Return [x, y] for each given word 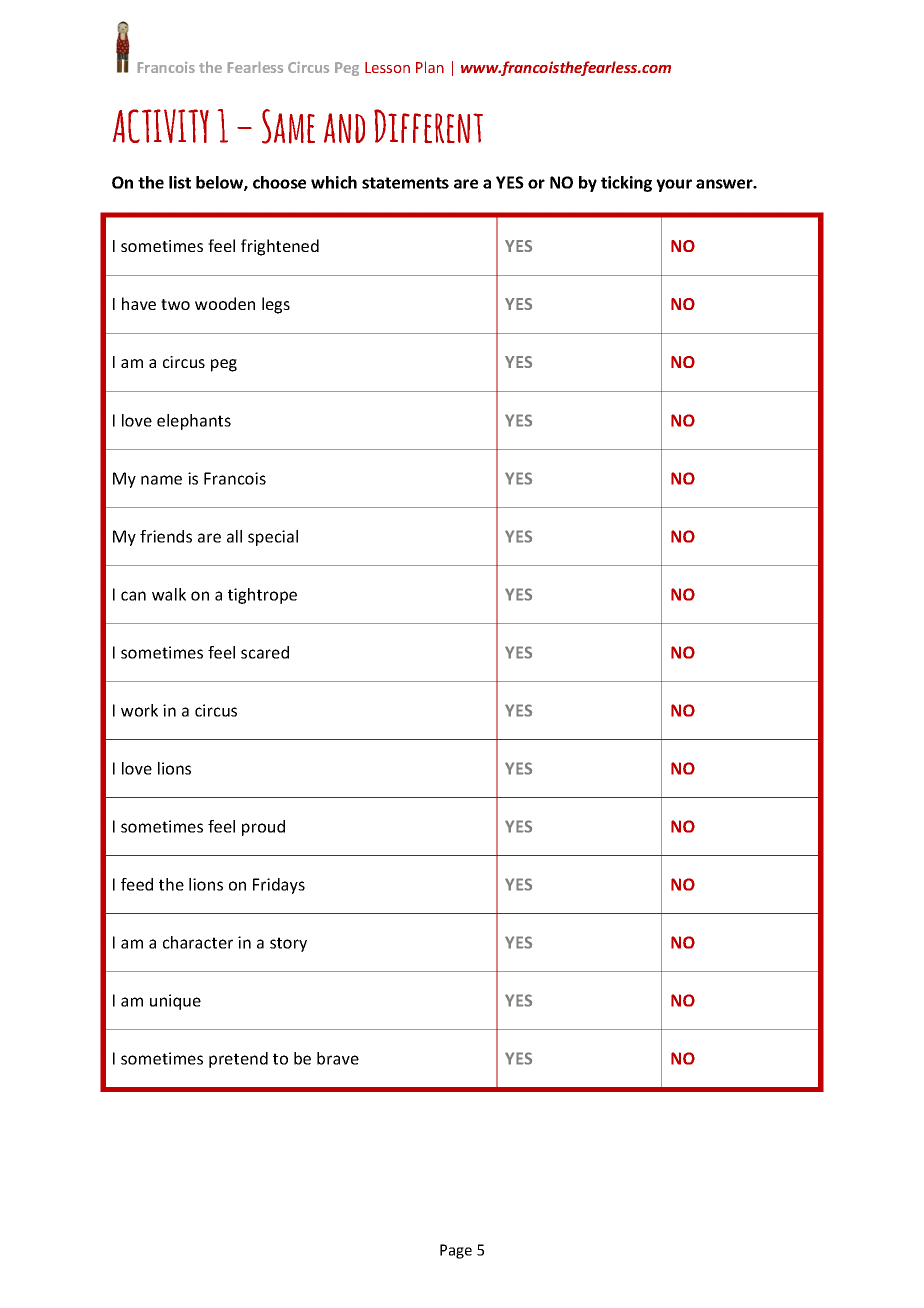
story [288, 944]
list [180, 182]
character [198, 942]
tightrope [262, 596]
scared [265, 652]
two [175, 304]
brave [338, 1058]
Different [428, 126]
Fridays [279, 886]
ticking [626, 184]
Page [456, 1251]
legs [276, 305]
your [674, 185]
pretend [238, 1060]
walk [169, 594]
